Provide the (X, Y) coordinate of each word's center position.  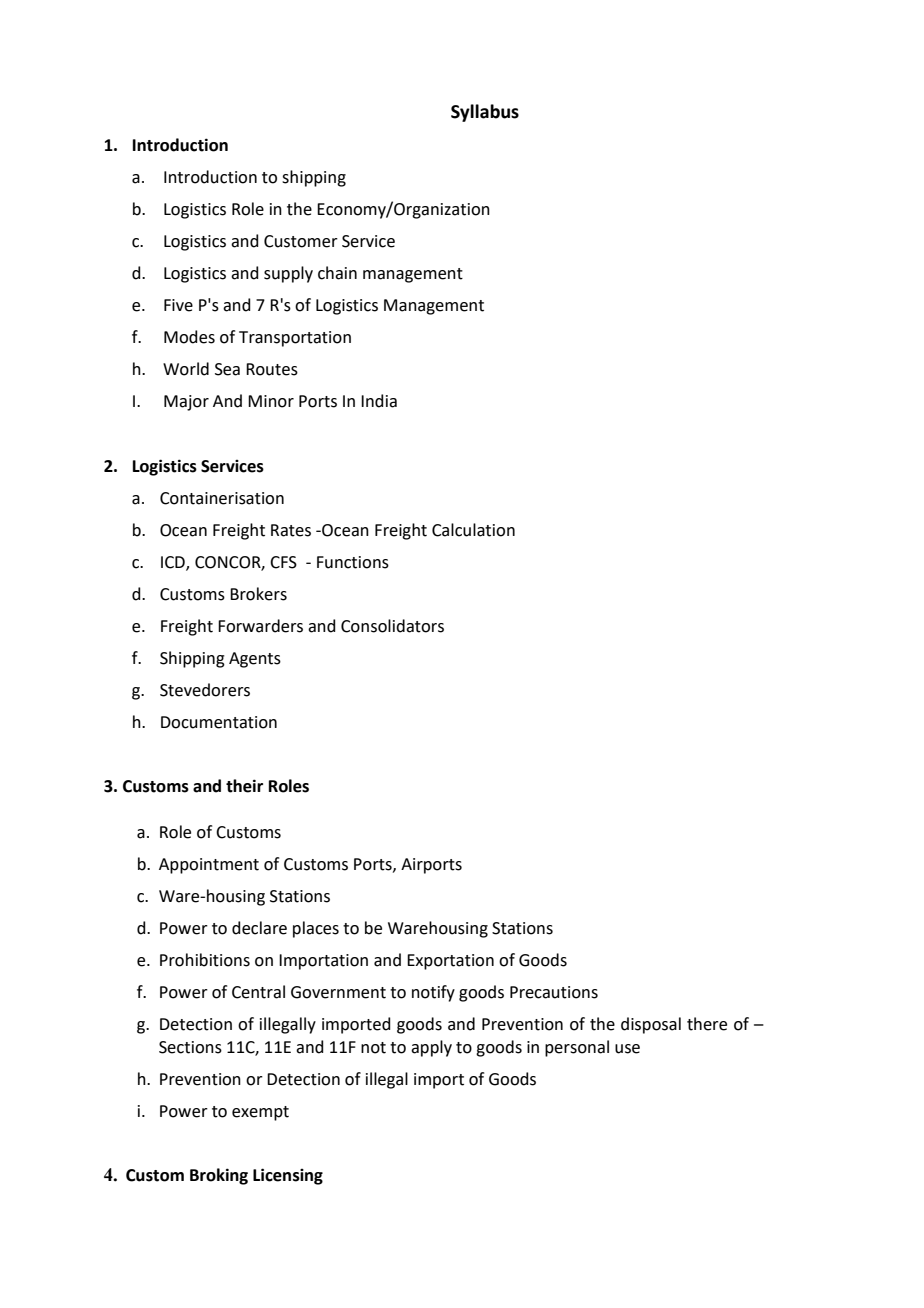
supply (288, 274)
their (244, 786)
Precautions (554, 992)
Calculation (473, 530)
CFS (283, 562)
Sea (227, 369)
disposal (651, 1025)
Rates (291, 530)
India (379, 401)
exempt (260, 1113)
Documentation (219, 722)
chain (337, 273)
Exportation (450, 962)
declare (259, 928)
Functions (353, 562)
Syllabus (485, 113)
